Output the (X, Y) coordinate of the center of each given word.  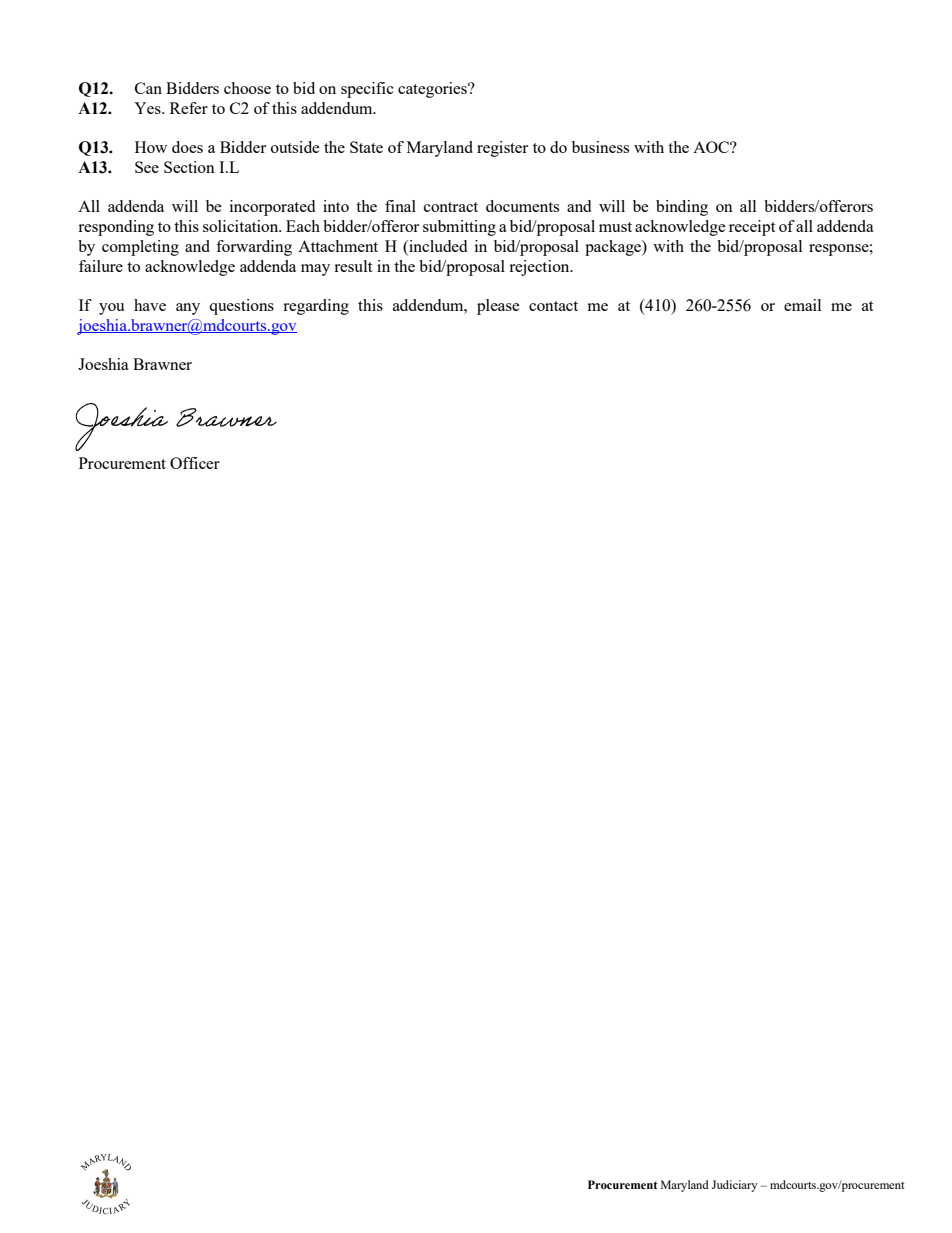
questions (241, 307)
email (802, 305)
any (188, 309)
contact (553, 306)
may (315, 270)
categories (433, 90)
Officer (195, 463)
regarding (316, 307)
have (150, 305)
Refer (189, 108)
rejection (540, 268)
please (498, 307)
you (111, 309)
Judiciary (735, 1186)
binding (682, 208)
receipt (752, 228)
